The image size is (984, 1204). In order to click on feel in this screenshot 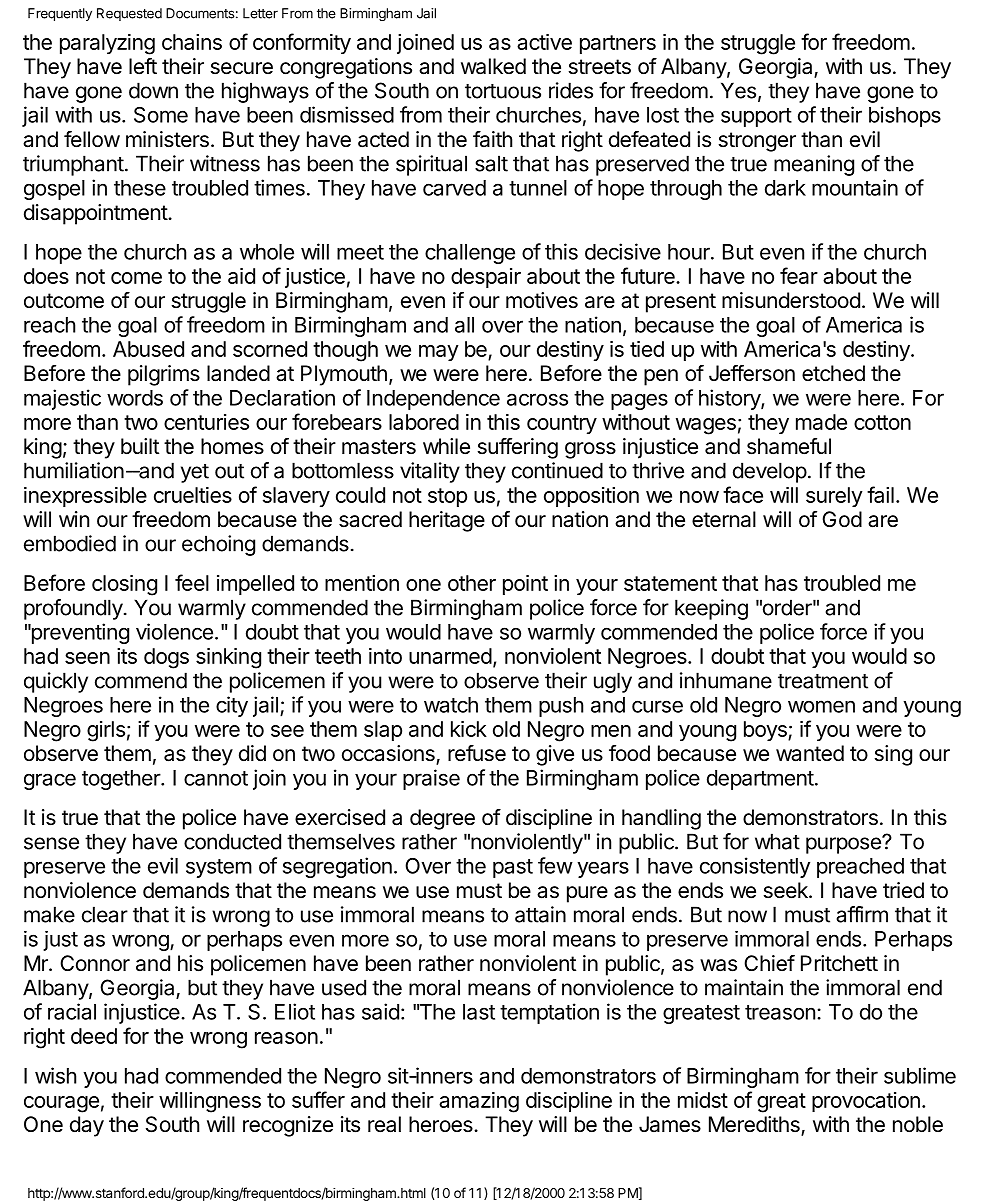, I will do `click(192, 582)`.
